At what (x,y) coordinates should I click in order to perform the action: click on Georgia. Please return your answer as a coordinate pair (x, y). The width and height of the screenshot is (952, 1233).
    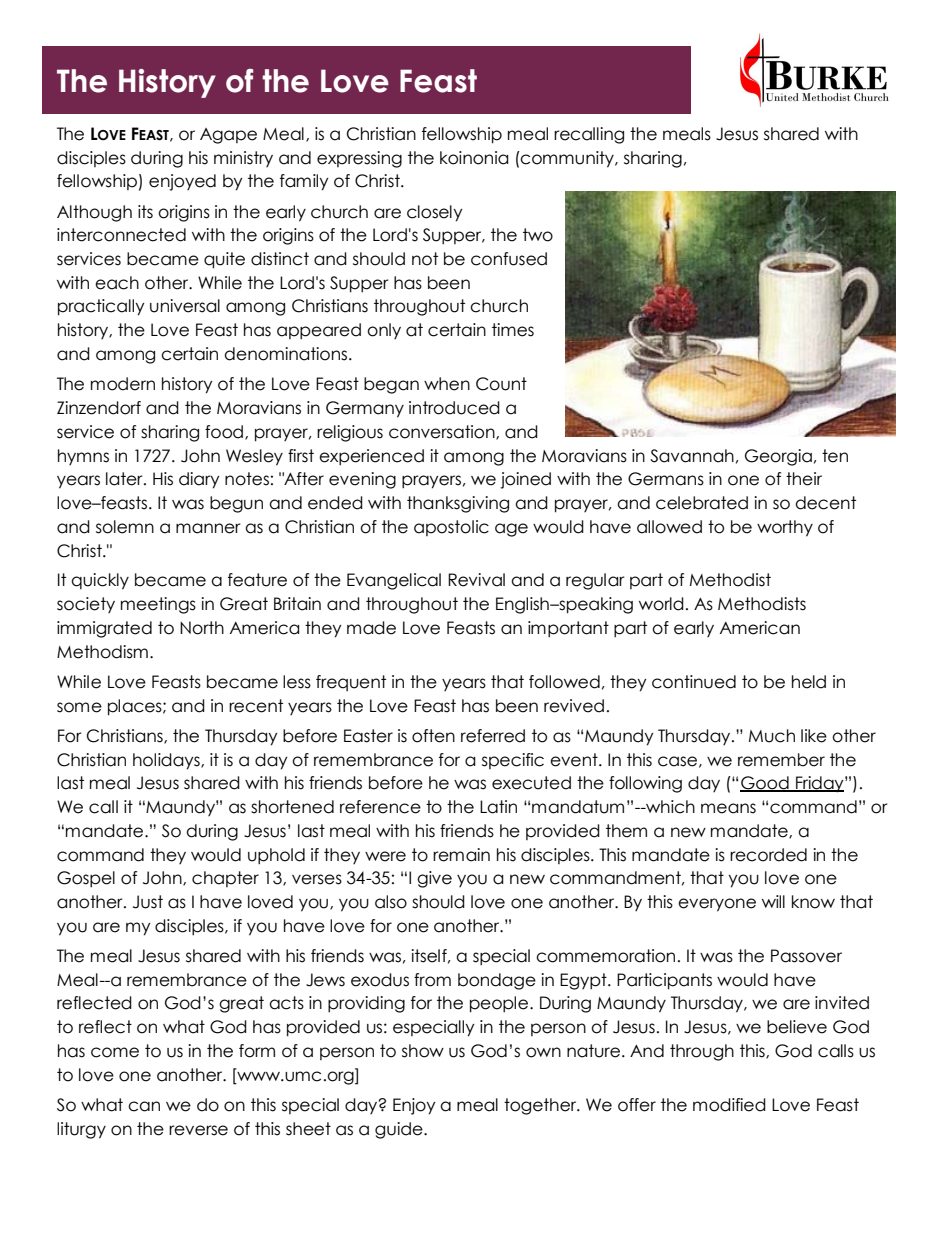
    Looking at the image, I should click on (778, 457).
